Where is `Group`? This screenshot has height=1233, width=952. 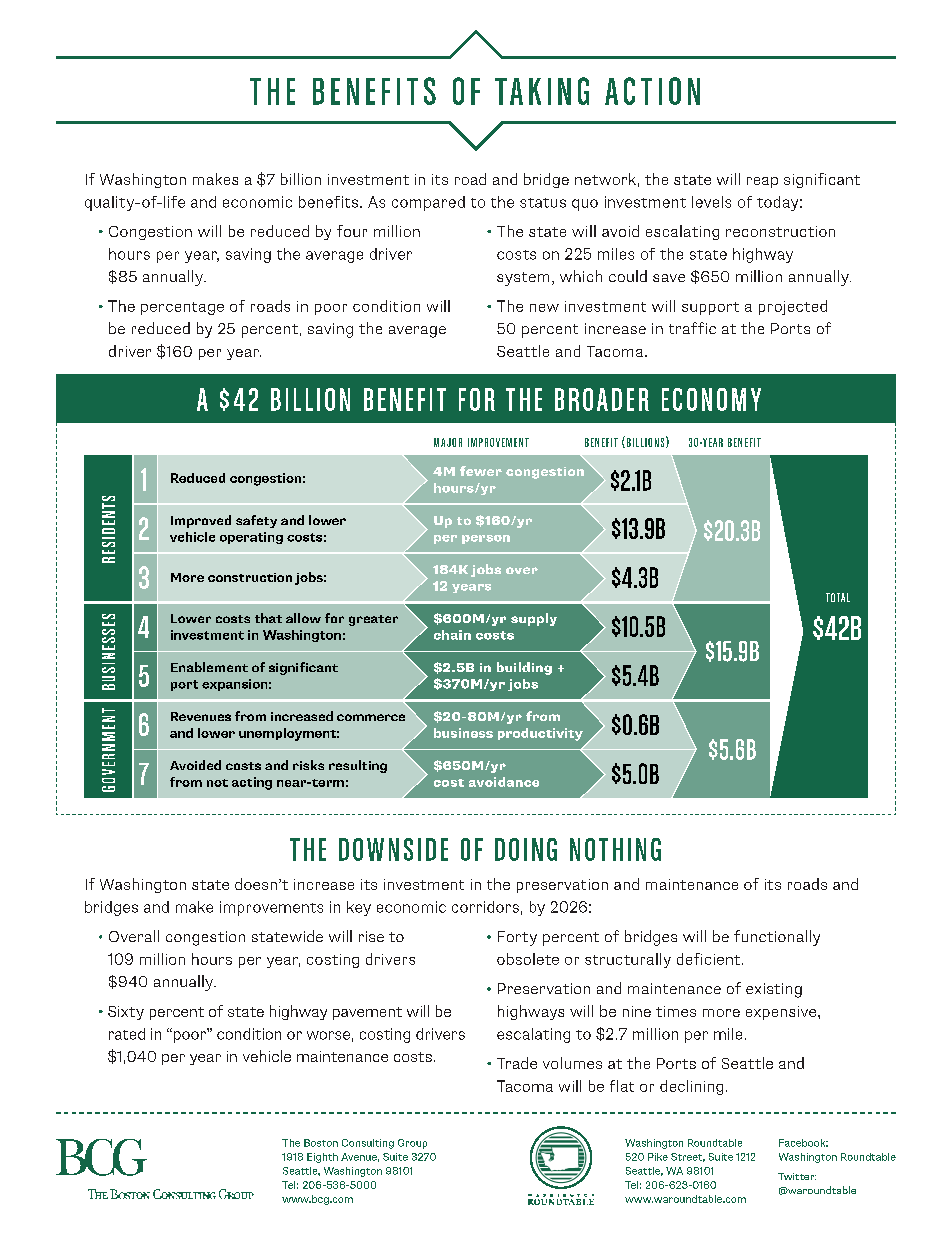
Group is located at coordinates (412, 1144).
